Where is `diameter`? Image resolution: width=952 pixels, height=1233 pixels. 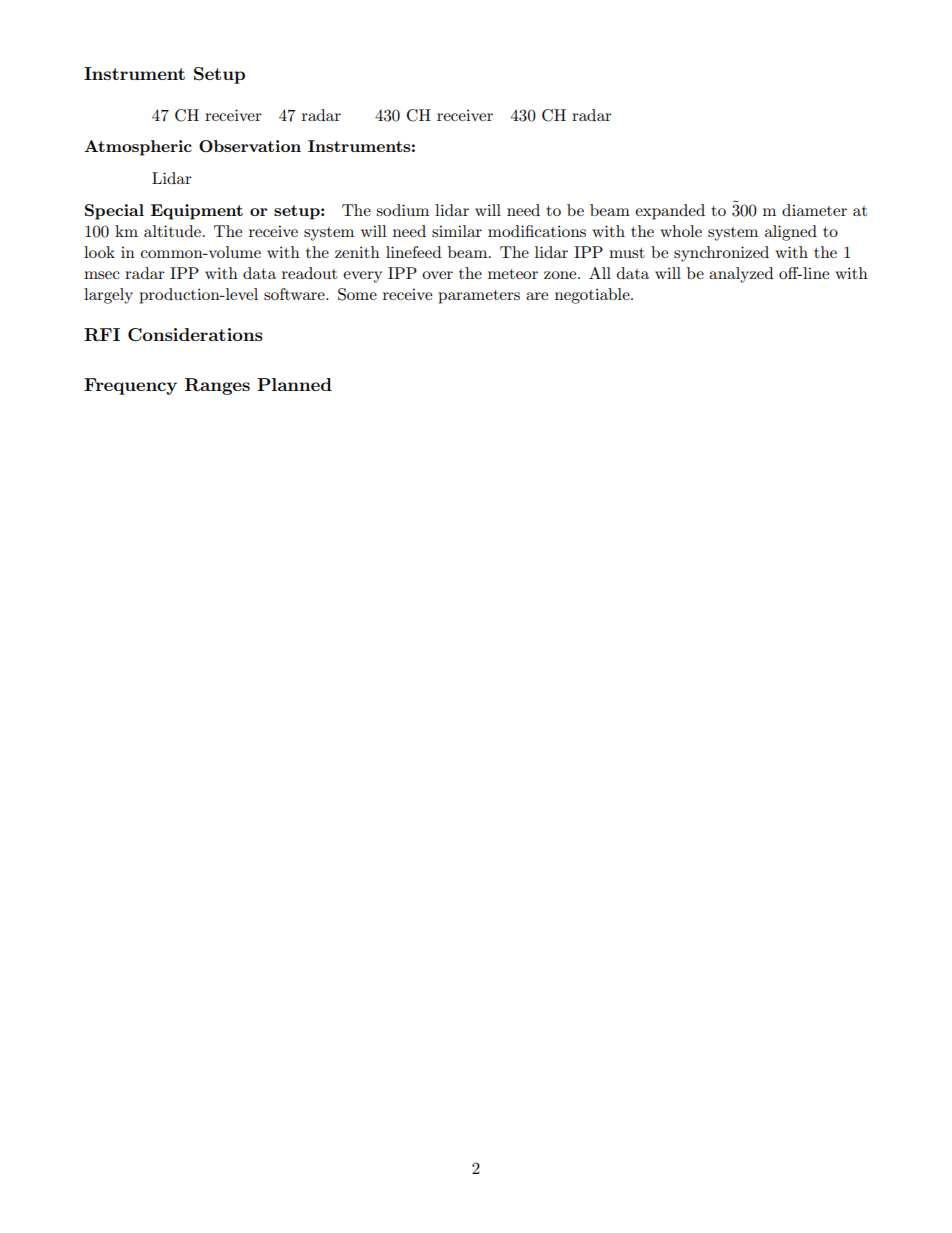 diameter is located at coordinates (814, 210).
